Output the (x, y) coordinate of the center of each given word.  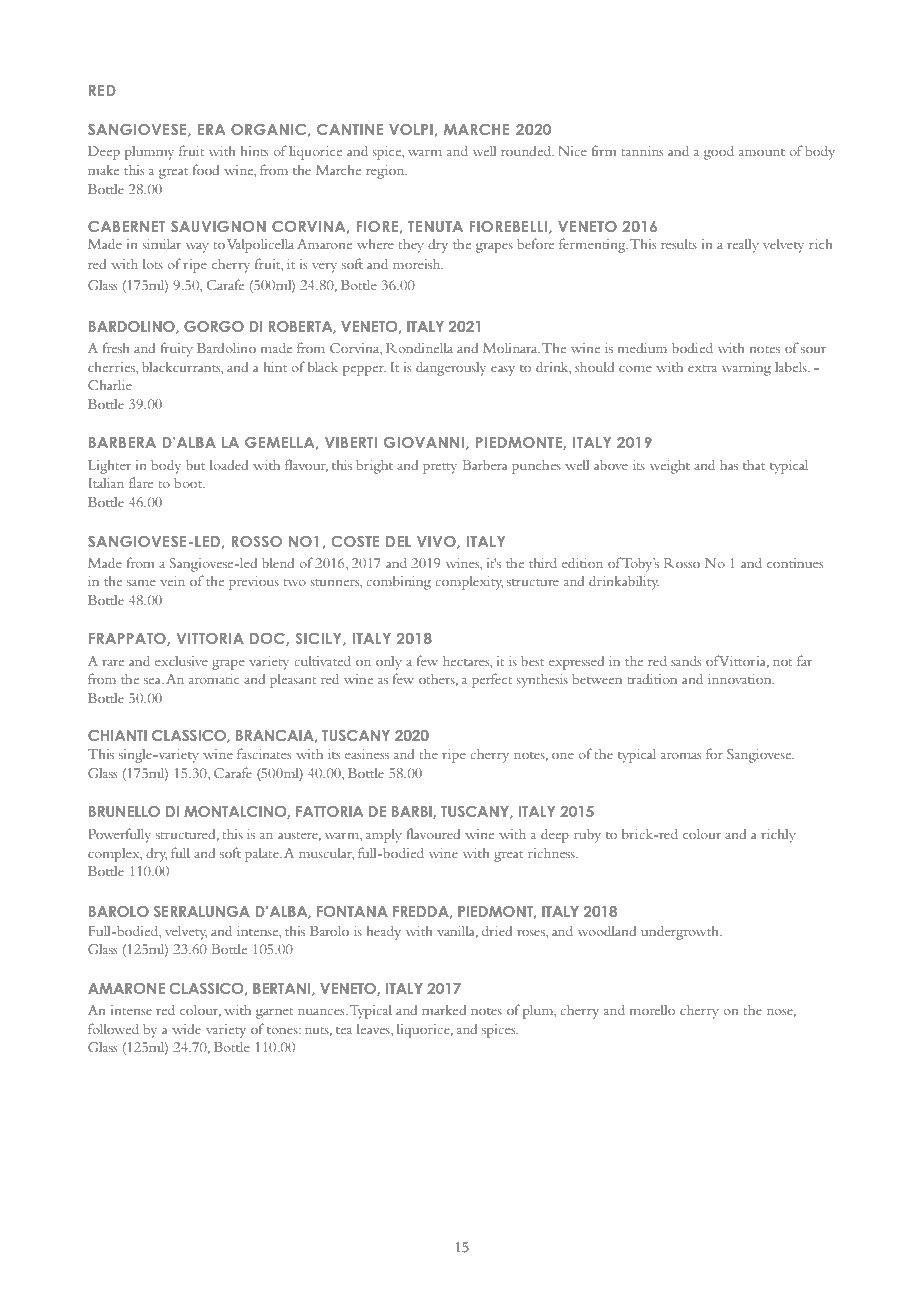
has (729, 465)
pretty (440, 468)
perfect (492, 680)
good (719, 153)
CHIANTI (117, 735)
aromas (681, 756)
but (195, 465)
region (386, 172)
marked (444, 1010)
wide (186, 1029)
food (206, 169)
